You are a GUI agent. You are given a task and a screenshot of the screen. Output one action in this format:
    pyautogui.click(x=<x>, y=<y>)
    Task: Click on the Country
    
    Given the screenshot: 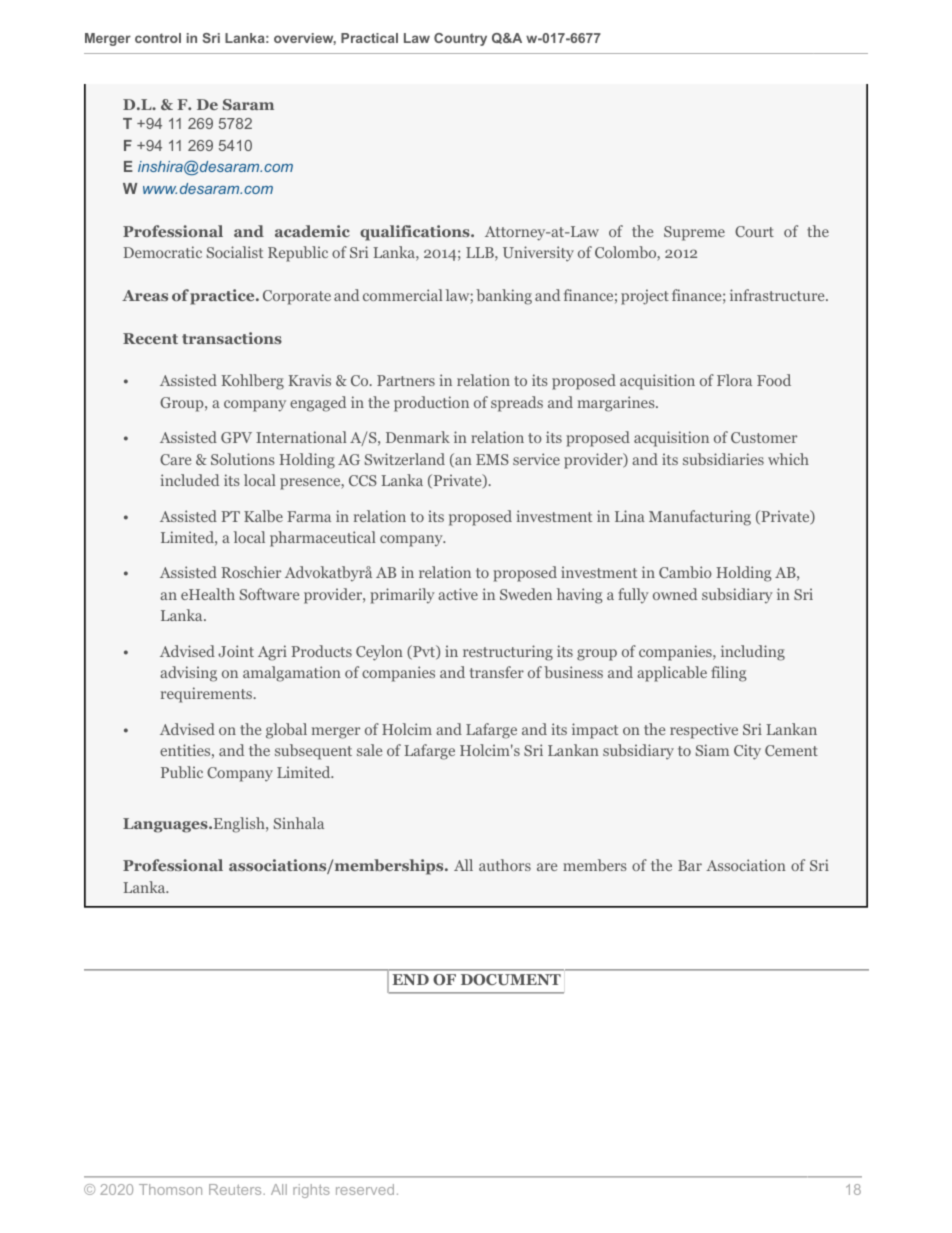 What is the action you would take?
    pyautogui.click(x=460, y=39)
